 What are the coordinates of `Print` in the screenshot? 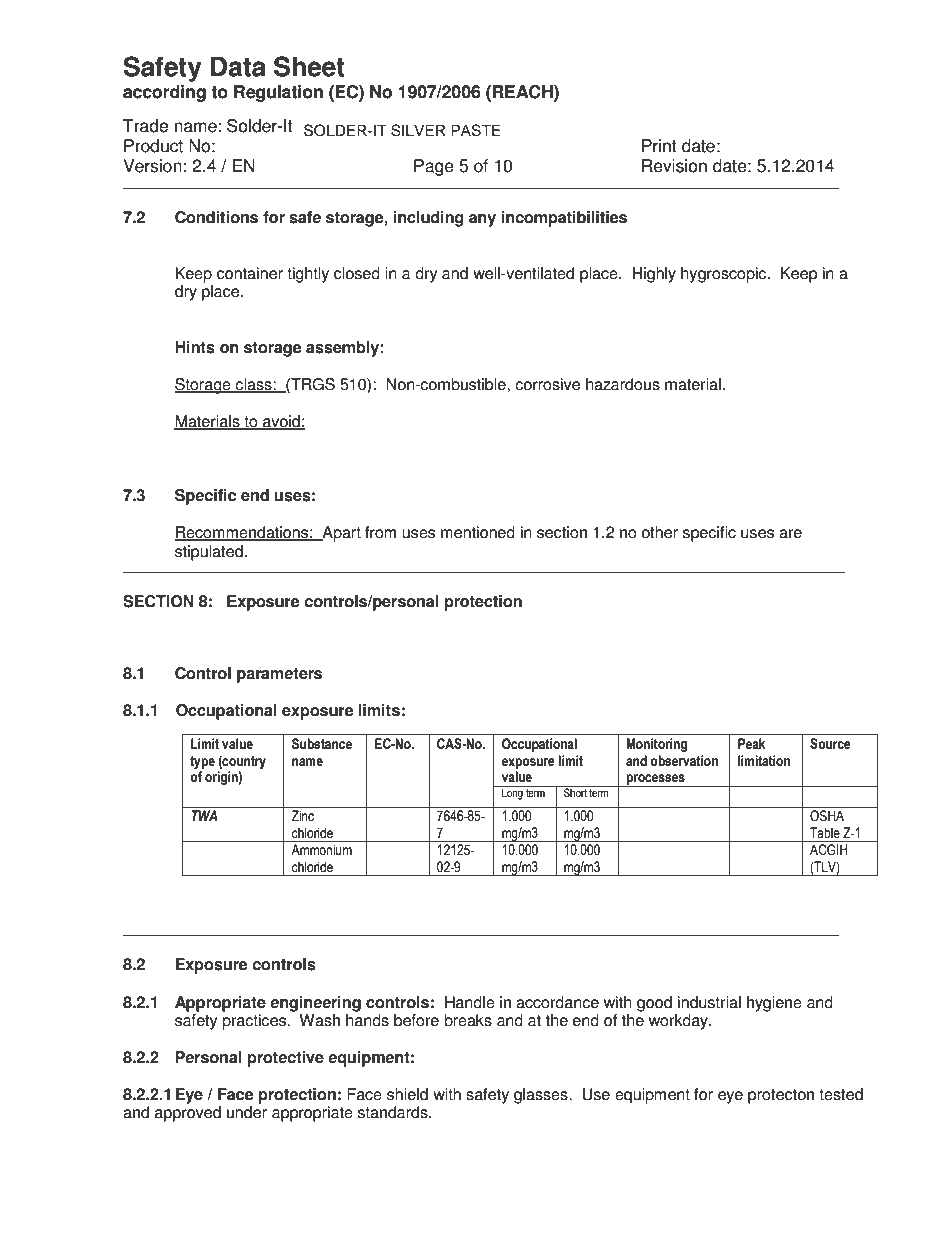 It's located at (659, 146).
